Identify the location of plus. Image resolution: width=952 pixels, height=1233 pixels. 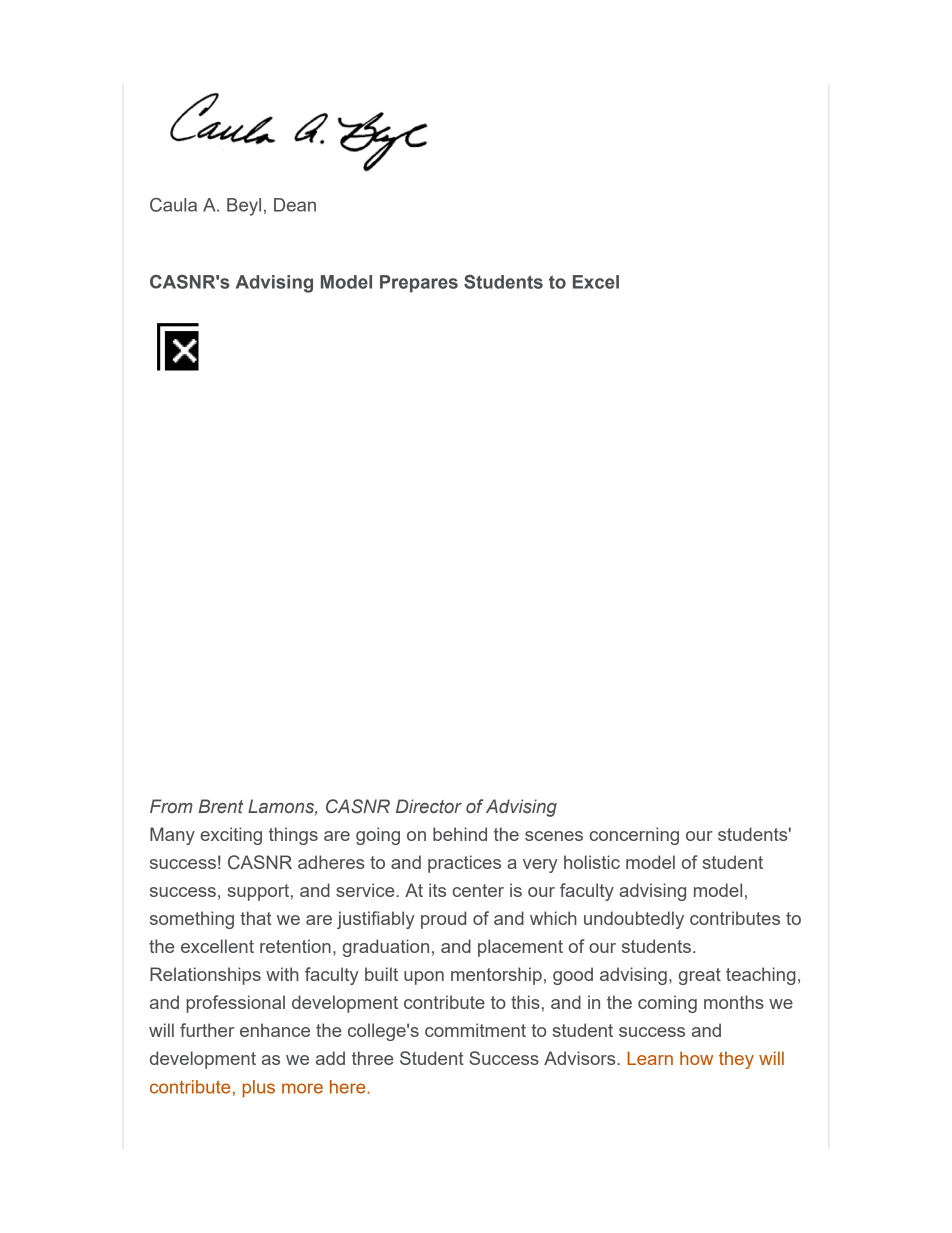
(259, 1089).
